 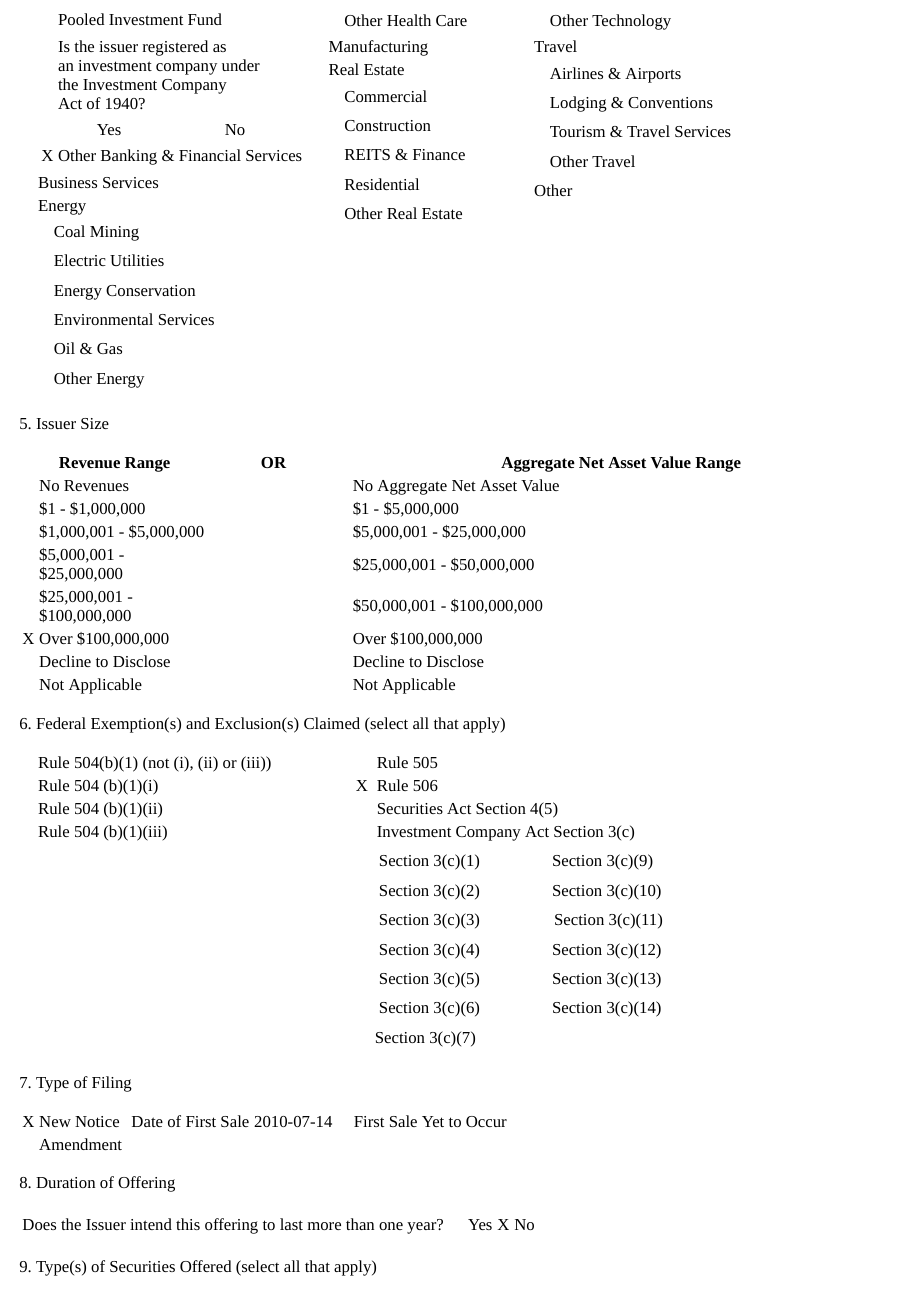 What do you see at coordinates (486, 1121) in the screenshot?
I see `Occur` at bounding box center [486, 1121].
